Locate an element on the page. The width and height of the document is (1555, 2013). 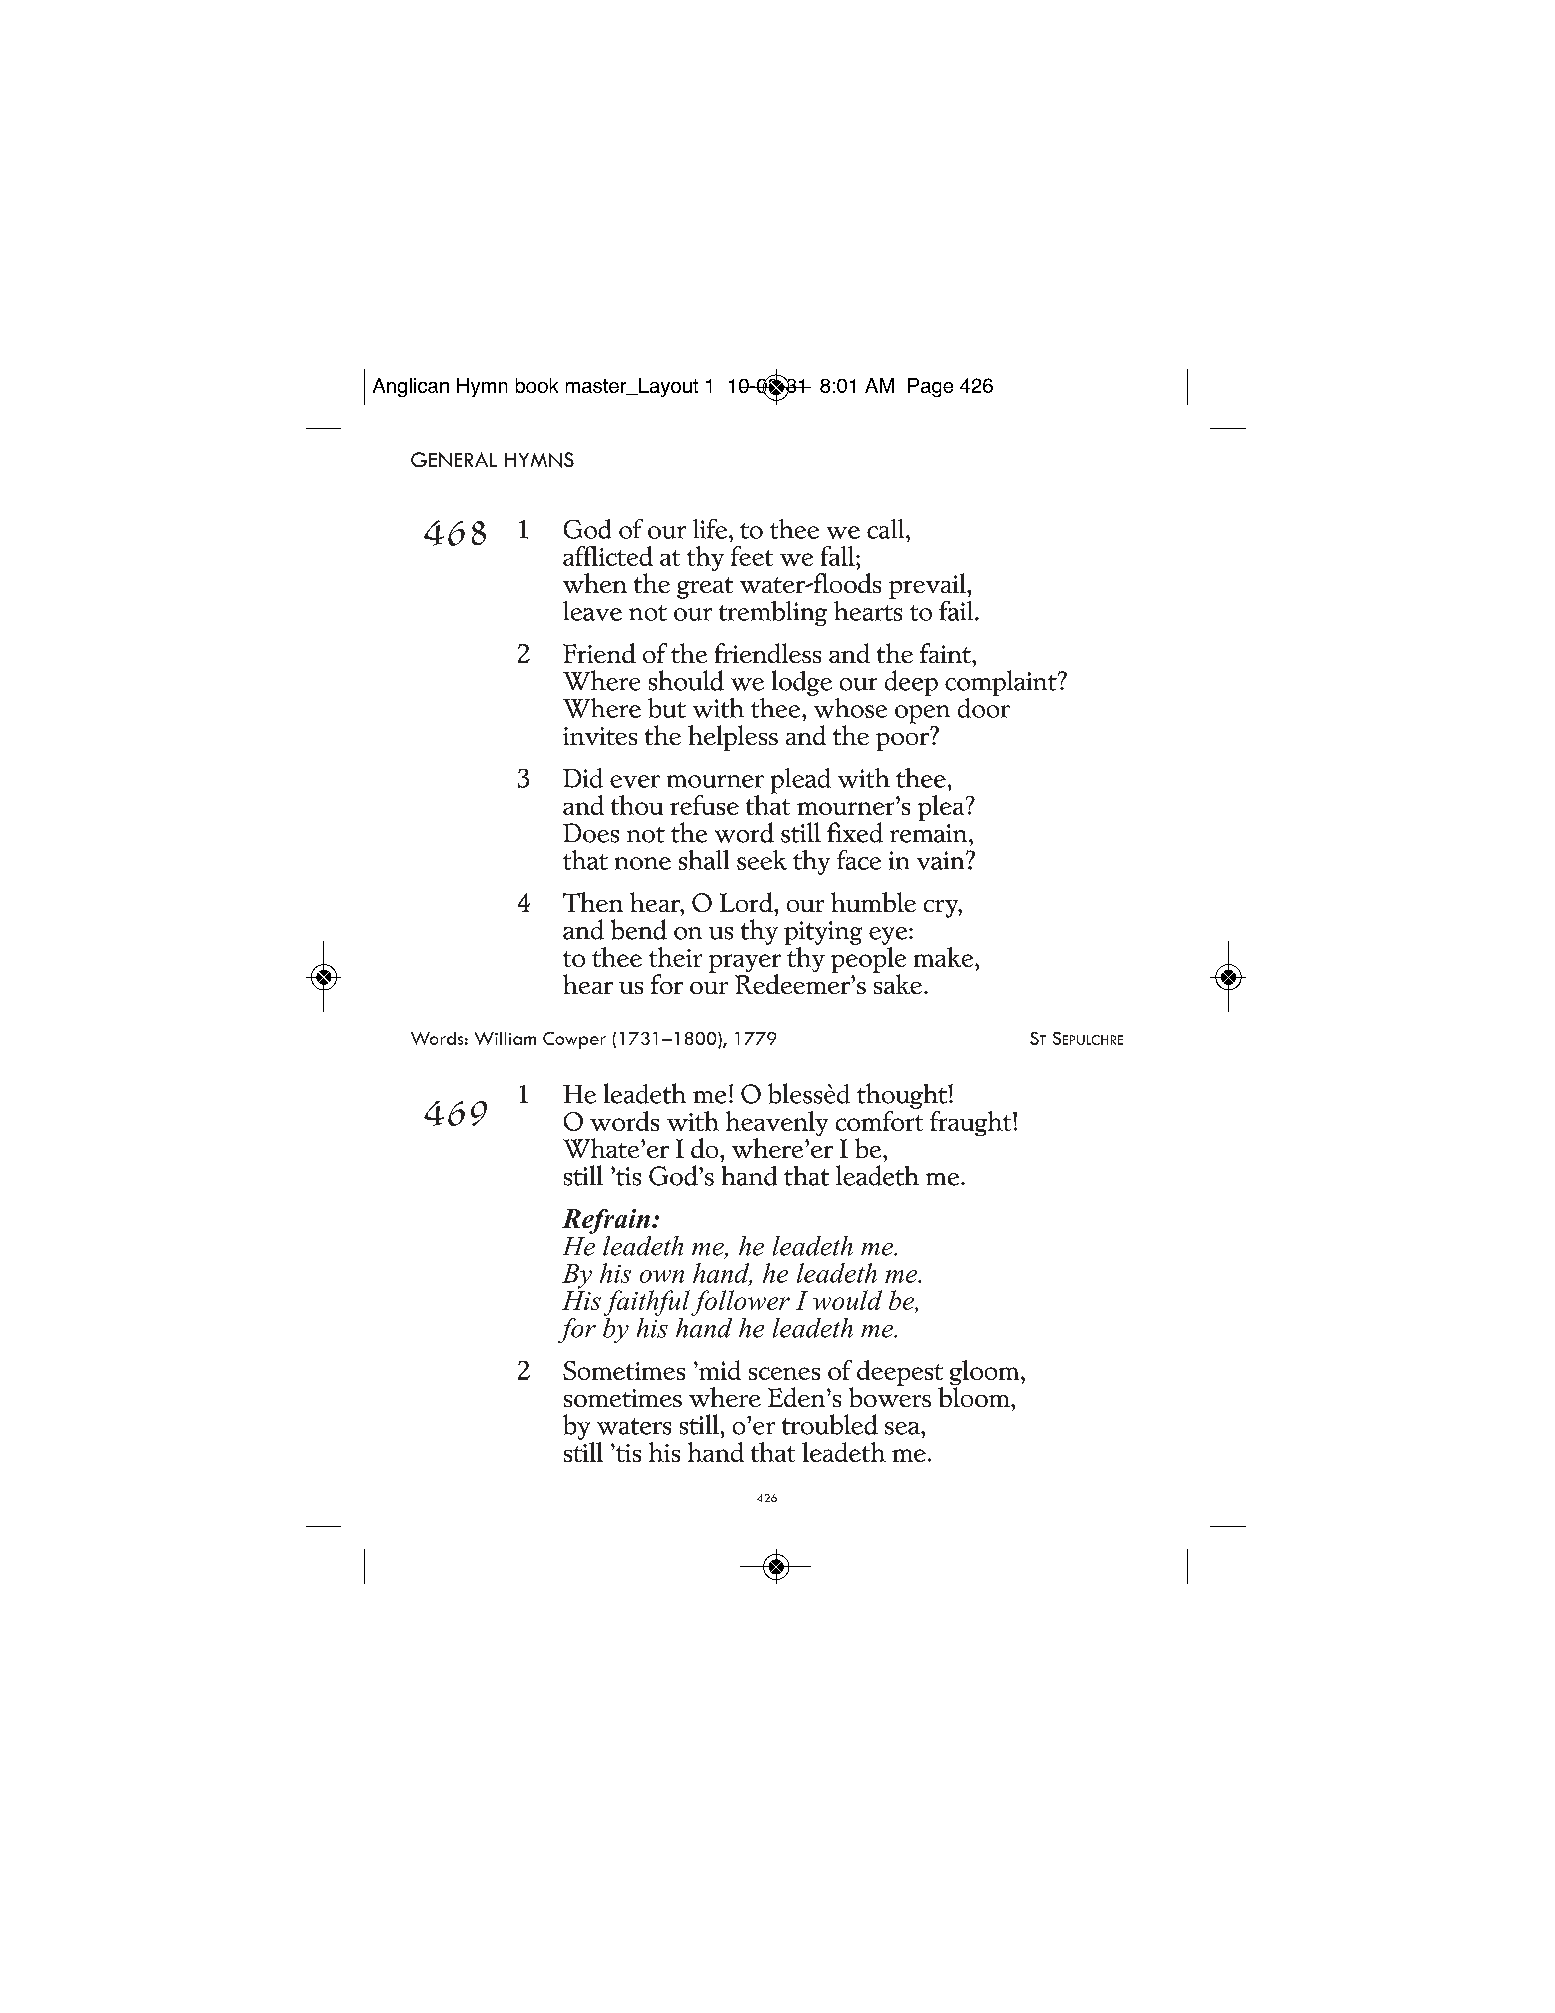
GENERAL is located at coordinates (454, 459).
